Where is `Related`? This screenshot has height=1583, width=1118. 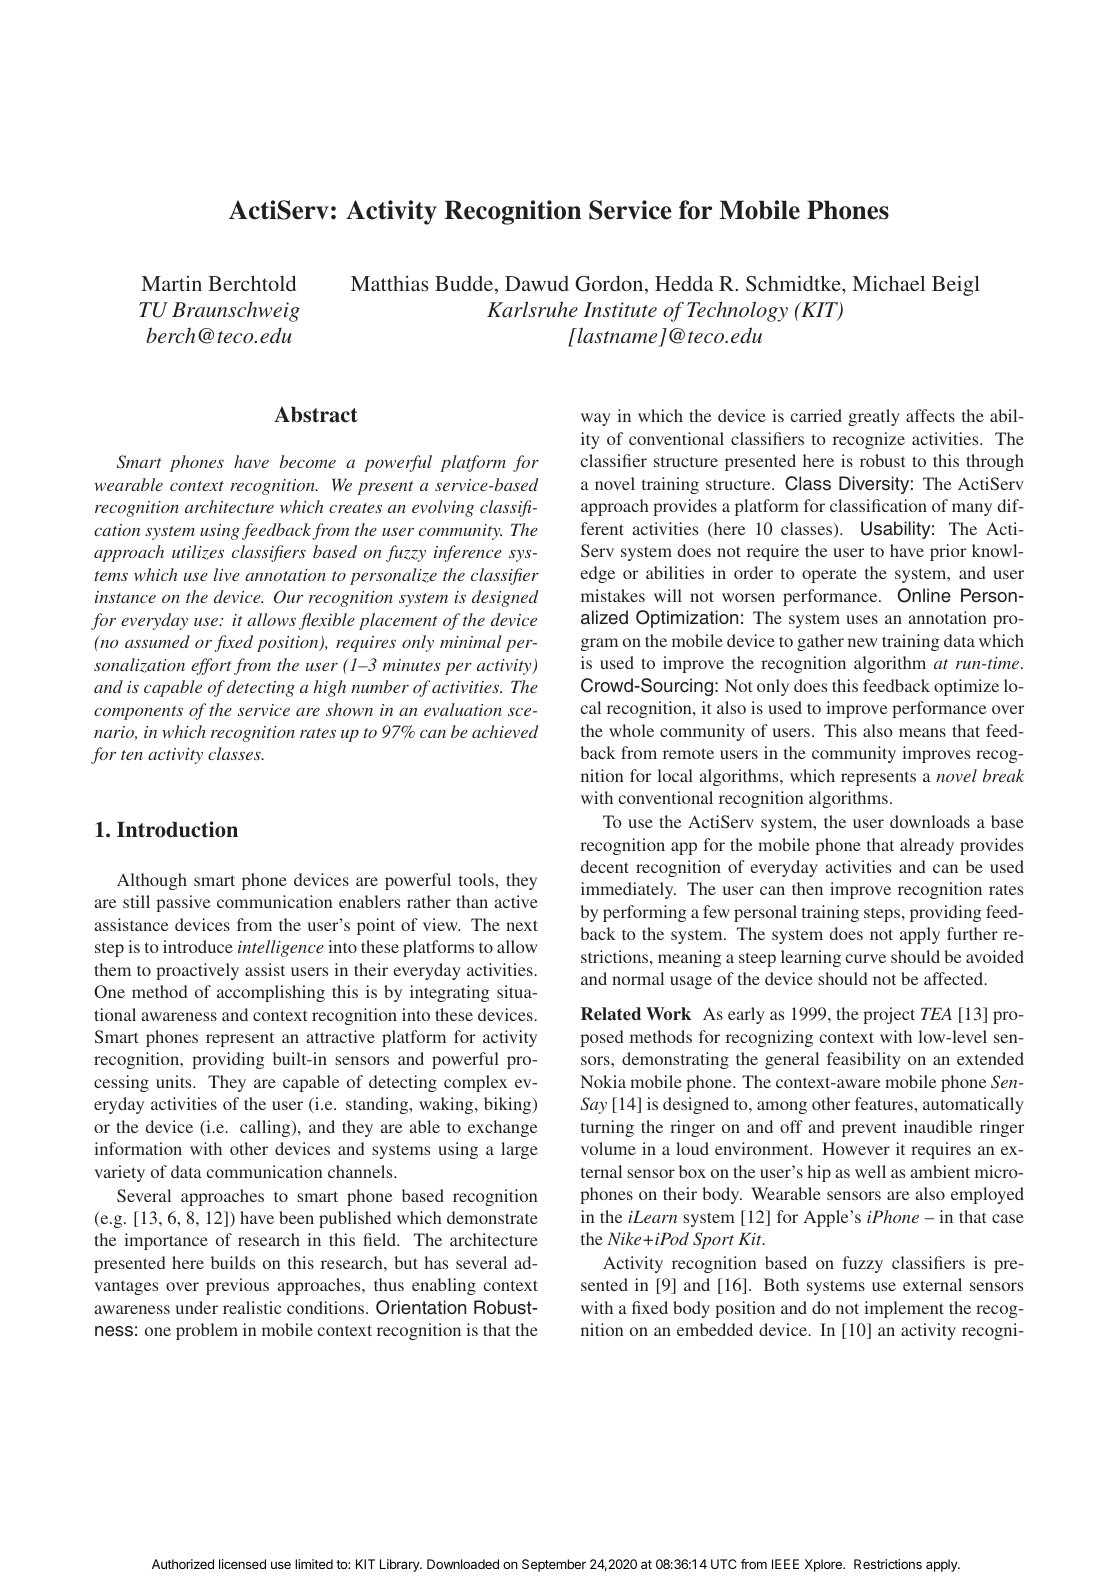 Related is located at coordinates (611, 1013).
